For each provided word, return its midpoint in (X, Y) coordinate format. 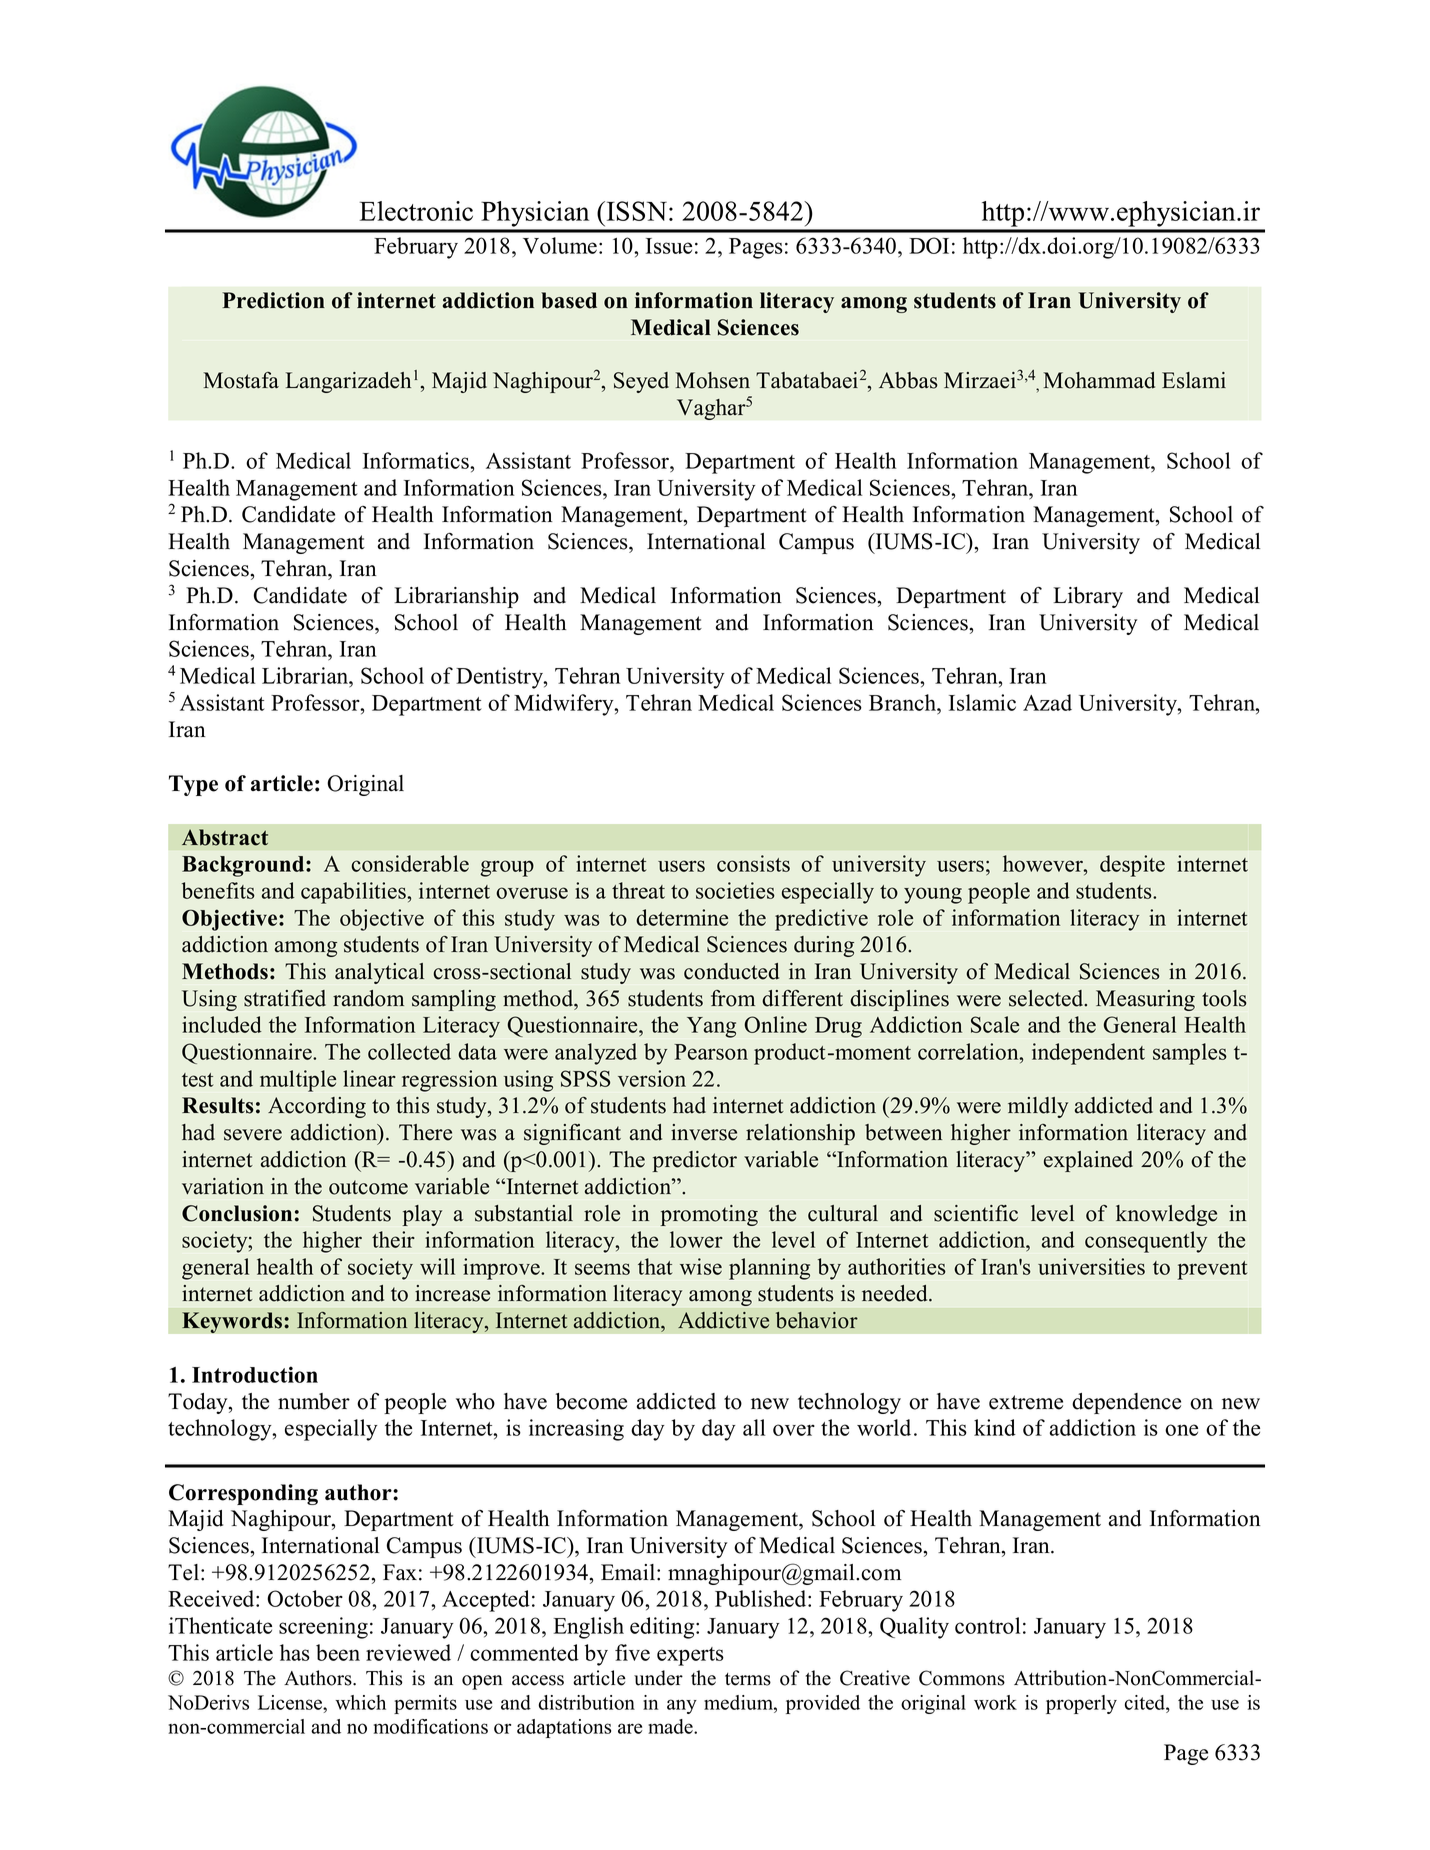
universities (1091, 1266)
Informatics (417, 460)
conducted (731, 971)
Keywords (232, 1322)
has (295, 1652)
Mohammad (1099, 380)
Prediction (273, 300)
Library (1088, 597)
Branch (903, 702)
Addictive (723, 1320)
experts (690, 1656)
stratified (285, 998)
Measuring (1145, 1000)
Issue (669, 246)
